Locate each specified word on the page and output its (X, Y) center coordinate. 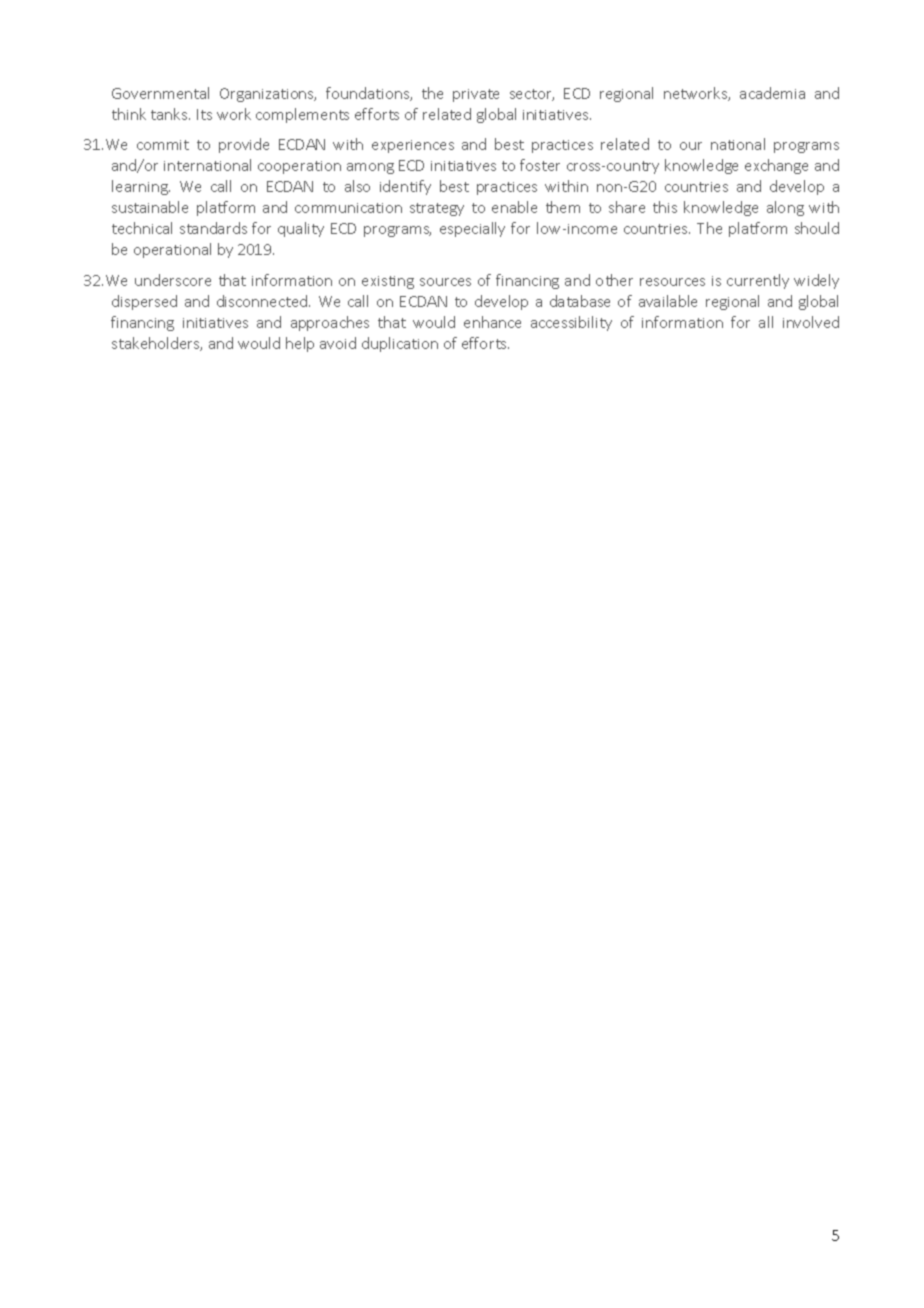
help (300, 344)
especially (472, 229)
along (785, 208)
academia (772, 93)
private (476, 95)
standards (213, 228)
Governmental (160, 93)
